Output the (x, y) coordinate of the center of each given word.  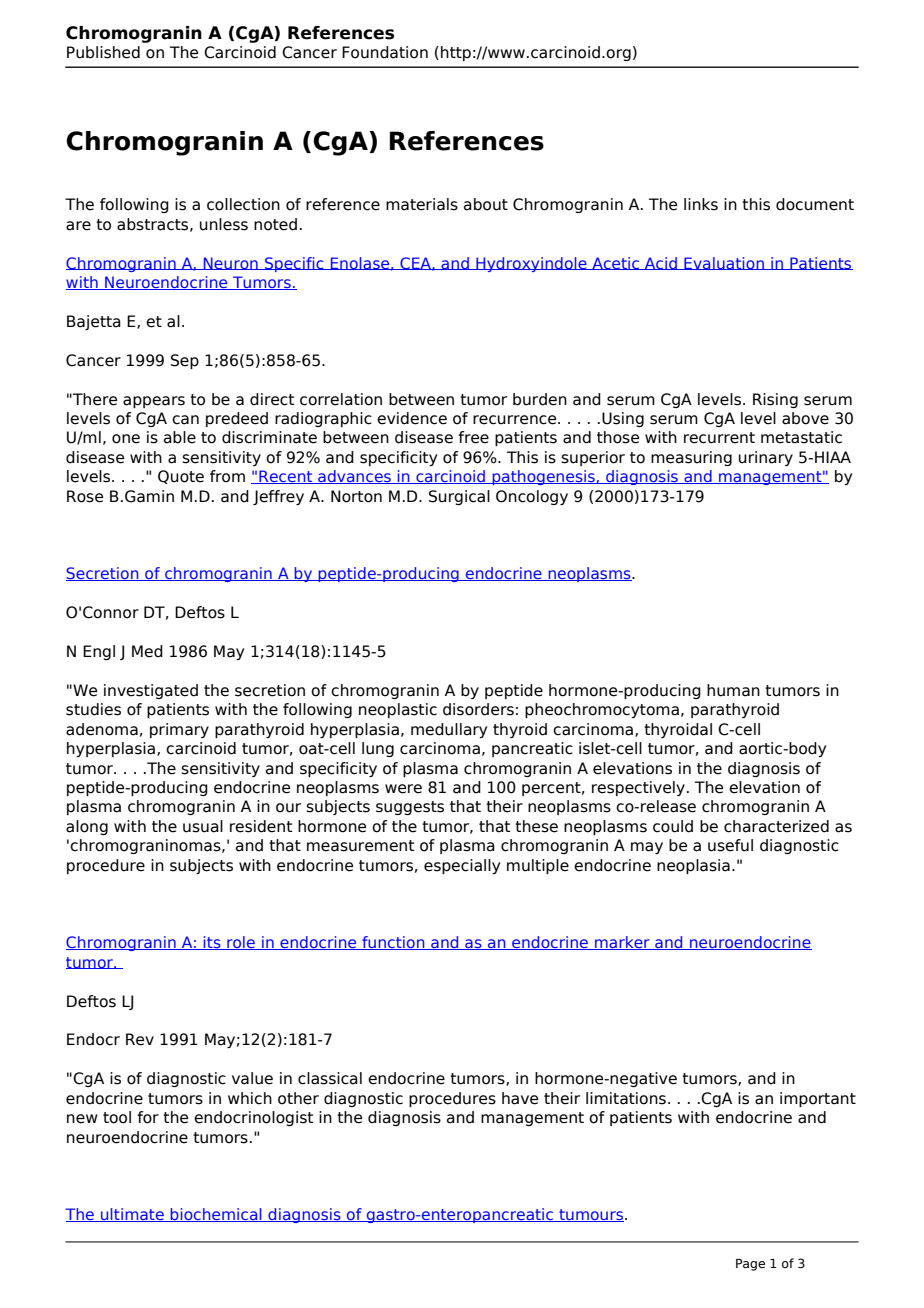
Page (750, 1265)
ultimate (132, 1215)
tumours (591, 1215)
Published (103, 52)
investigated (151, 691)
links (701, 204)
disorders (478, 709)
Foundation (385, 52)
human (733, 690)
